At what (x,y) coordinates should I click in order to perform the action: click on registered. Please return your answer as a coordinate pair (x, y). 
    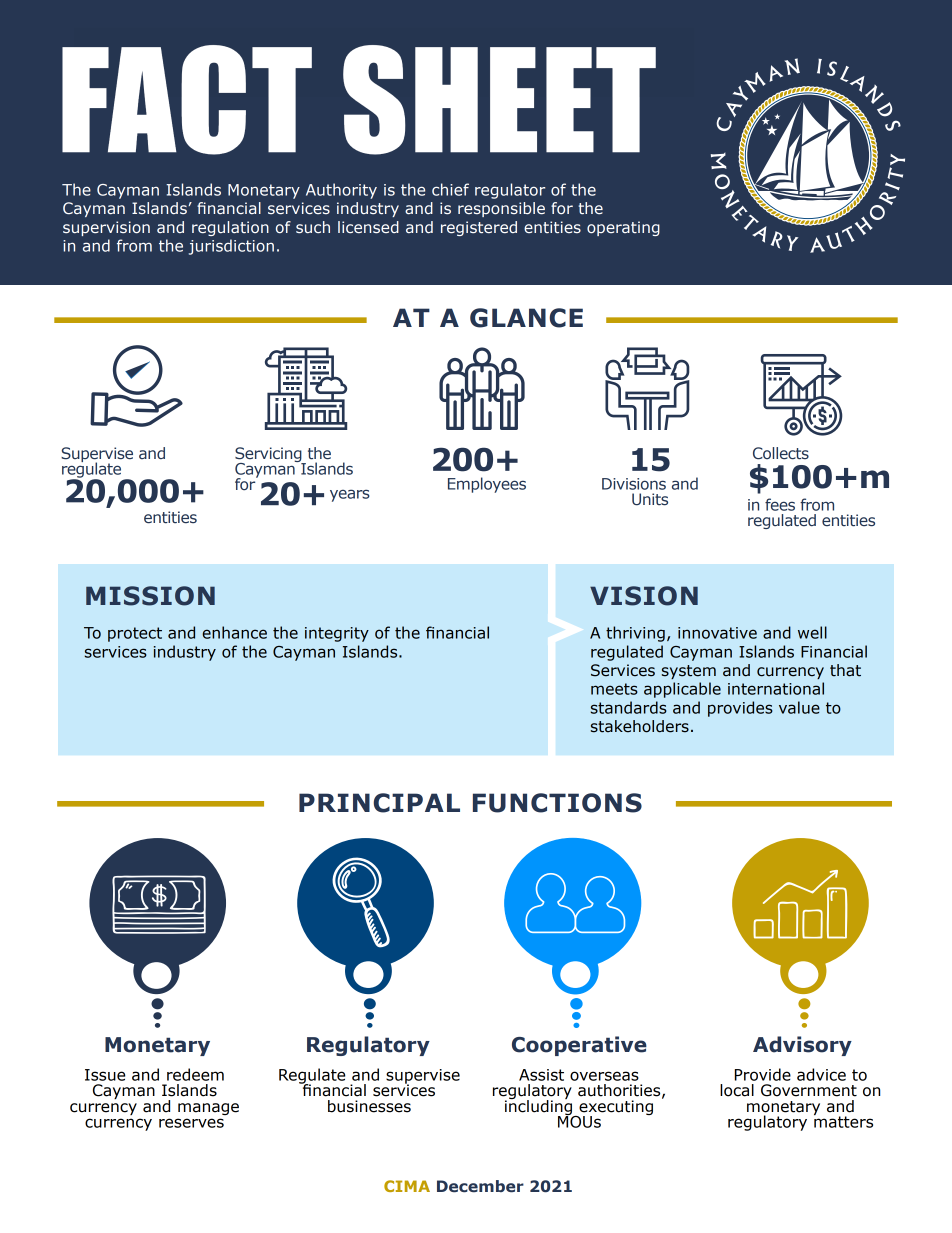
    Looking at the image, I should click on (479, 228).
